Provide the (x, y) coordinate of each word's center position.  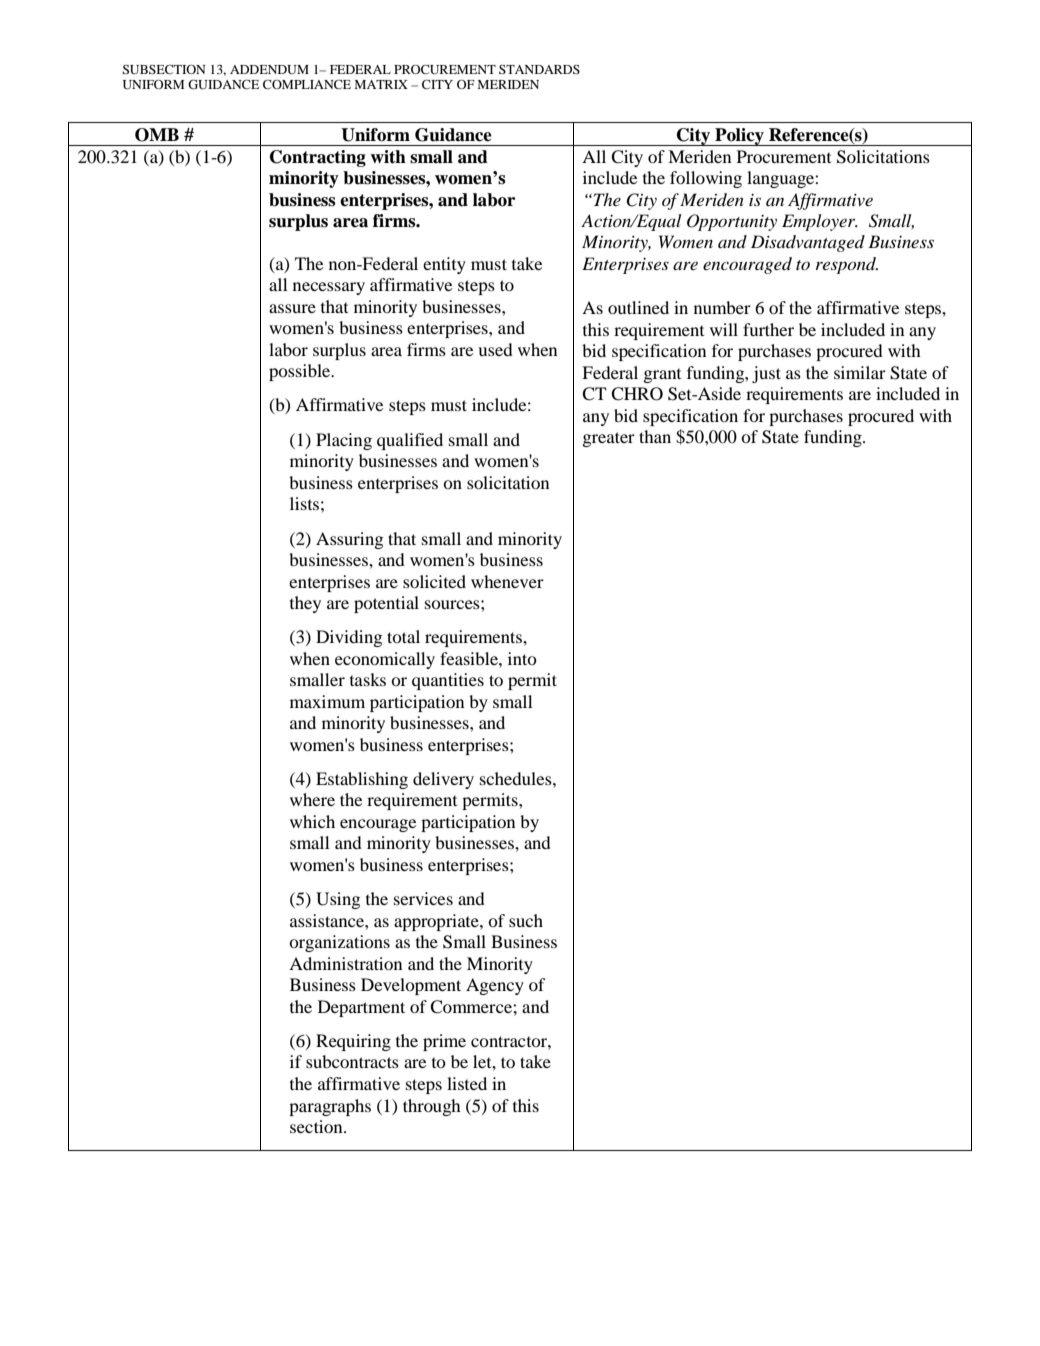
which (312, 821)
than (655, 436)
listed (467, 1083)
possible (301, 372)
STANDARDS (539, 69)
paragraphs (330, 1107)
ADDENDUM (269, 69)
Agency (495, 986)
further (768, 329)
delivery (443, 780)
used (495, 349)
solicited (434, 581)
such (526, 920)
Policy (739, 137)
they (305, 604)
